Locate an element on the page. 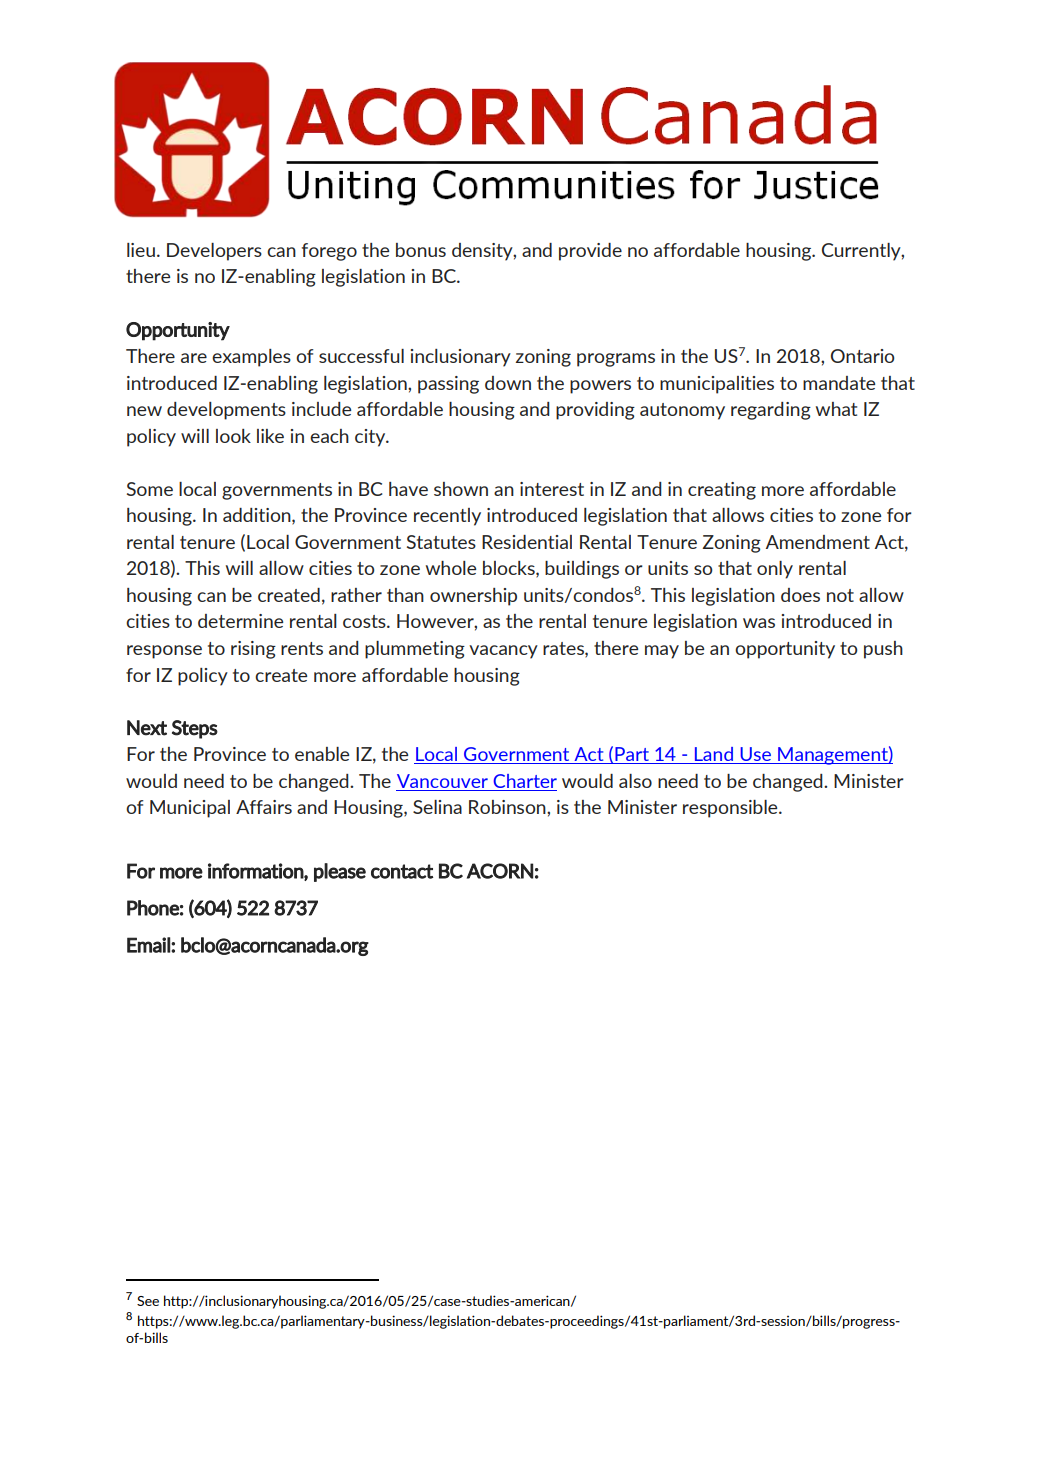 The width and height of the page is (1042, 1472). See is located at coordinates (148, 1301).
